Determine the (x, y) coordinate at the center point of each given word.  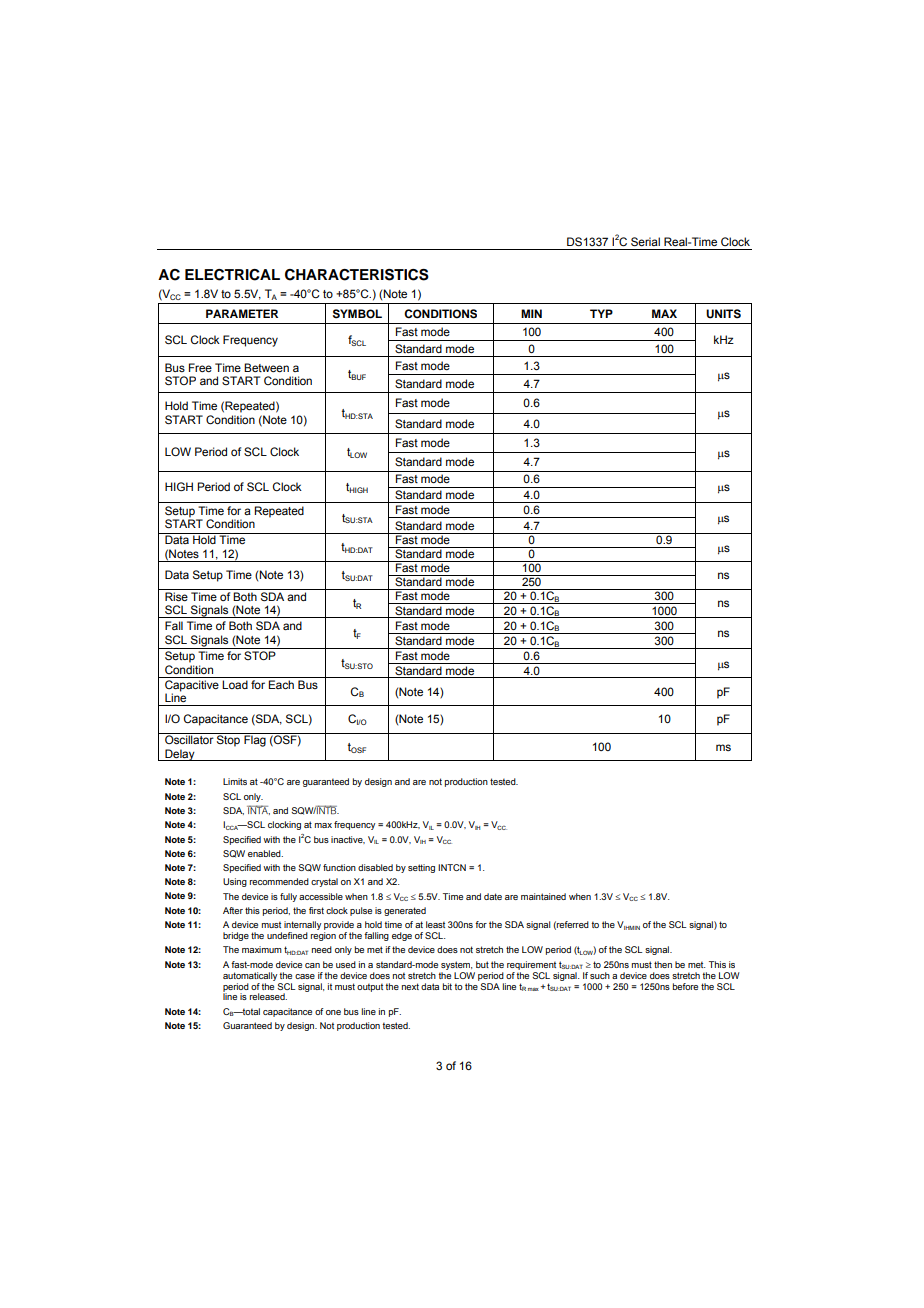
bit (447, 986)
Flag (255, 740)
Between (266, 367)
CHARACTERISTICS (357, 275)
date (493, 896)
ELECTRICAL (232, 275)
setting (421, 868)
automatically (250, 976)
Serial (645, 242)
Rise (176, 596)
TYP (601, 313)
